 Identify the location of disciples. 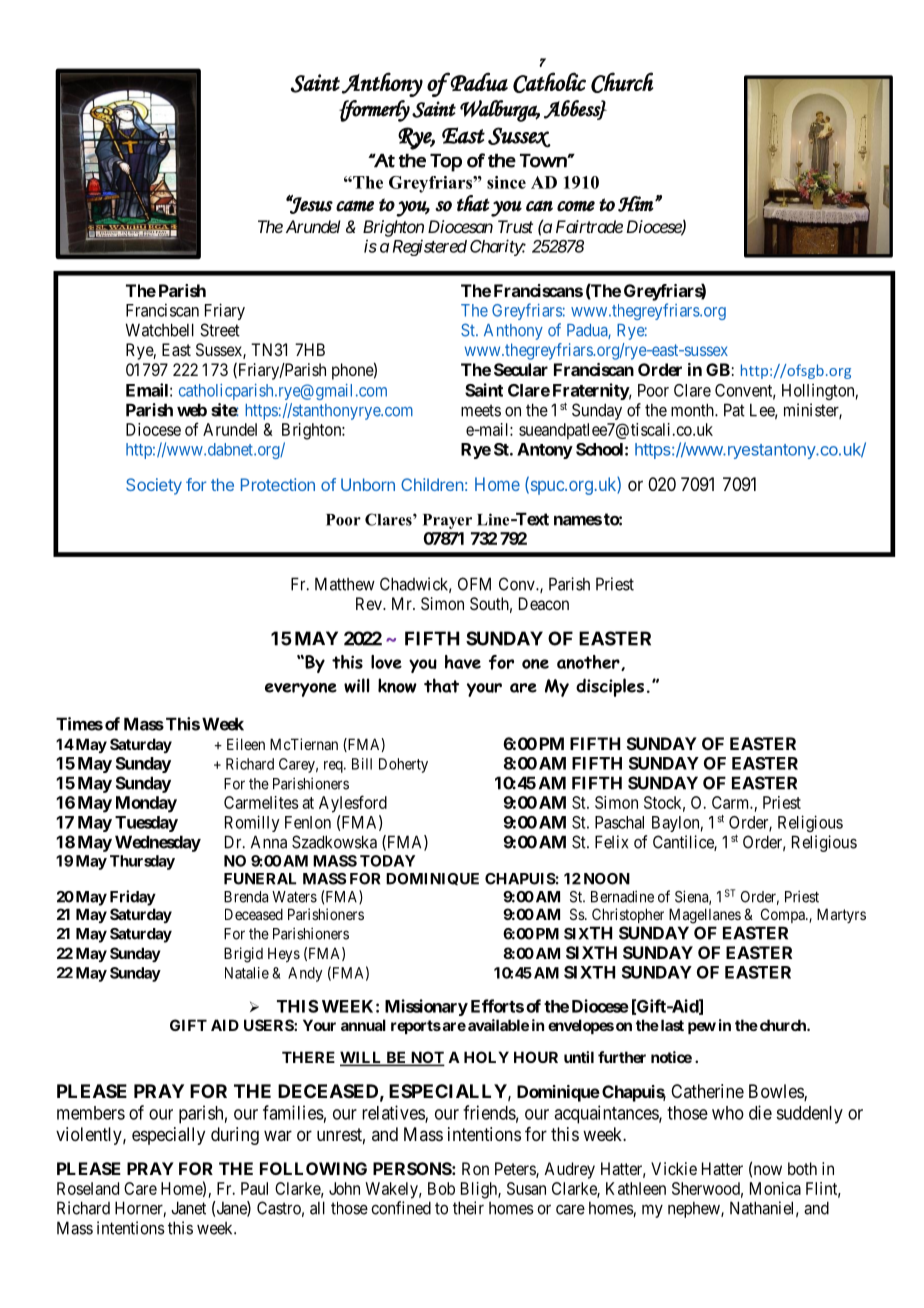
(610, 687).
